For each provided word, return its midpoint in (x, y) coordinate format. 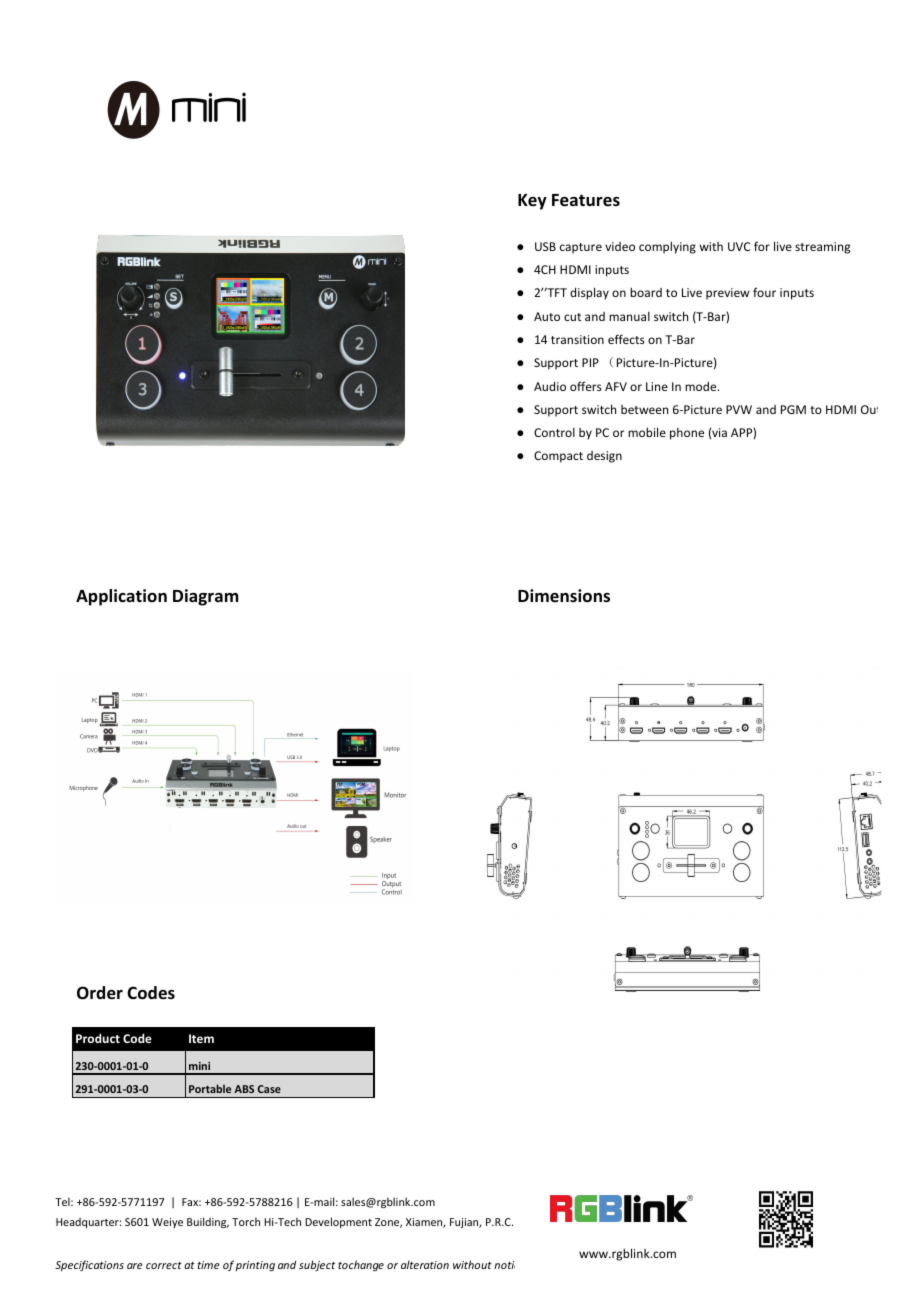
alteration (425, 1265)
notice (504, 1265)
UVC (739, 246)
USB (545, 246)
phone (687, 434)
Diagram (205, 597)
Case (269, 1089)
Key (532, 202)
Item (201, 1038)
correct (164, 1265)
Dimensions (564, 596)
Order (100, 993)
